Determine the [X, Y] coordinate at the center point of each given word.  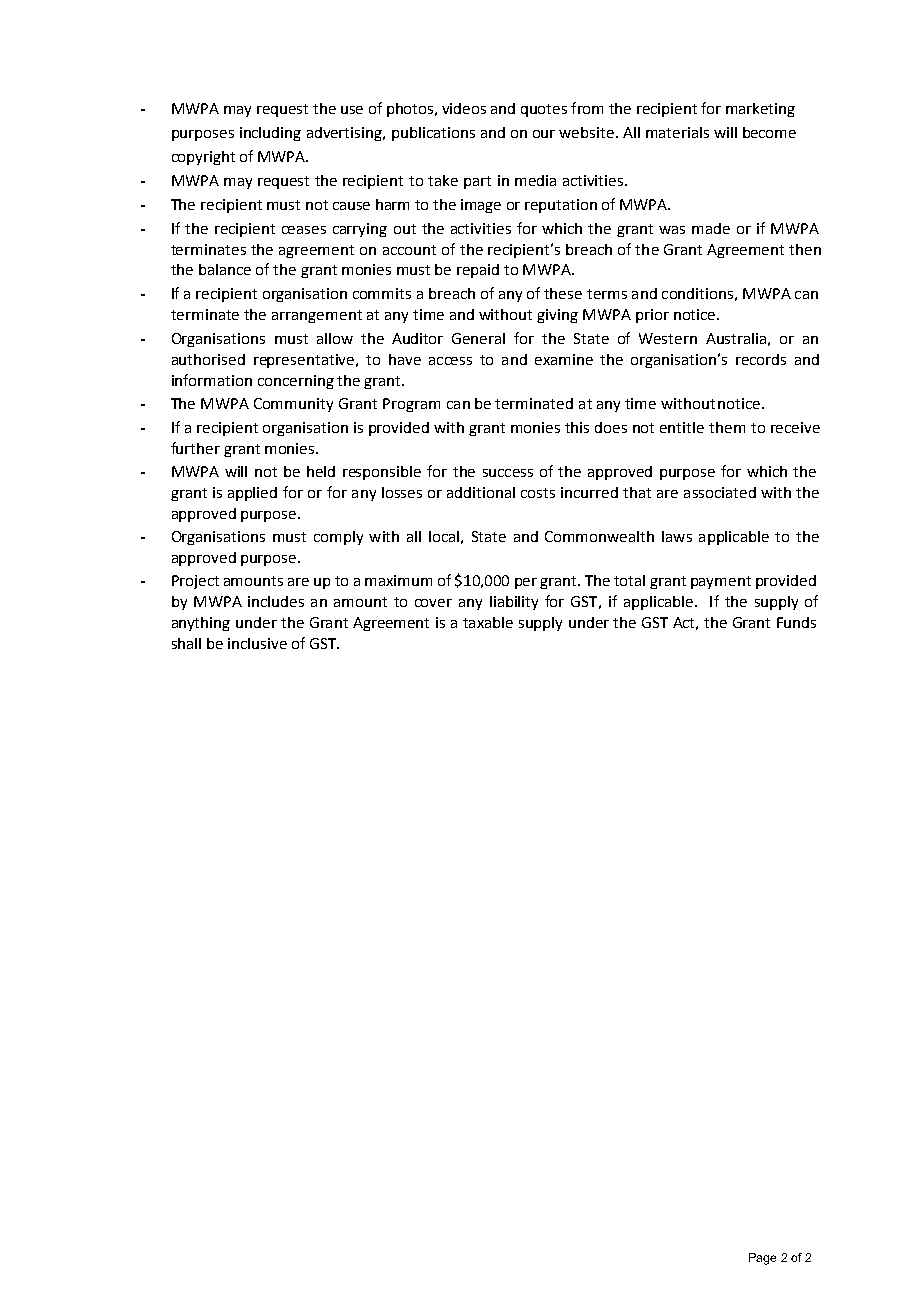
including [270, 134]
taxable [488, 622]
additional [481, 492]
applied [252, 494]
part [477, 182]
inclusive [257, 643]
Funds [796, 622]
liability [514, 603]
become [769, 132]
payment [721, 582]
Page [762, 1259]
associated [720, 492]
